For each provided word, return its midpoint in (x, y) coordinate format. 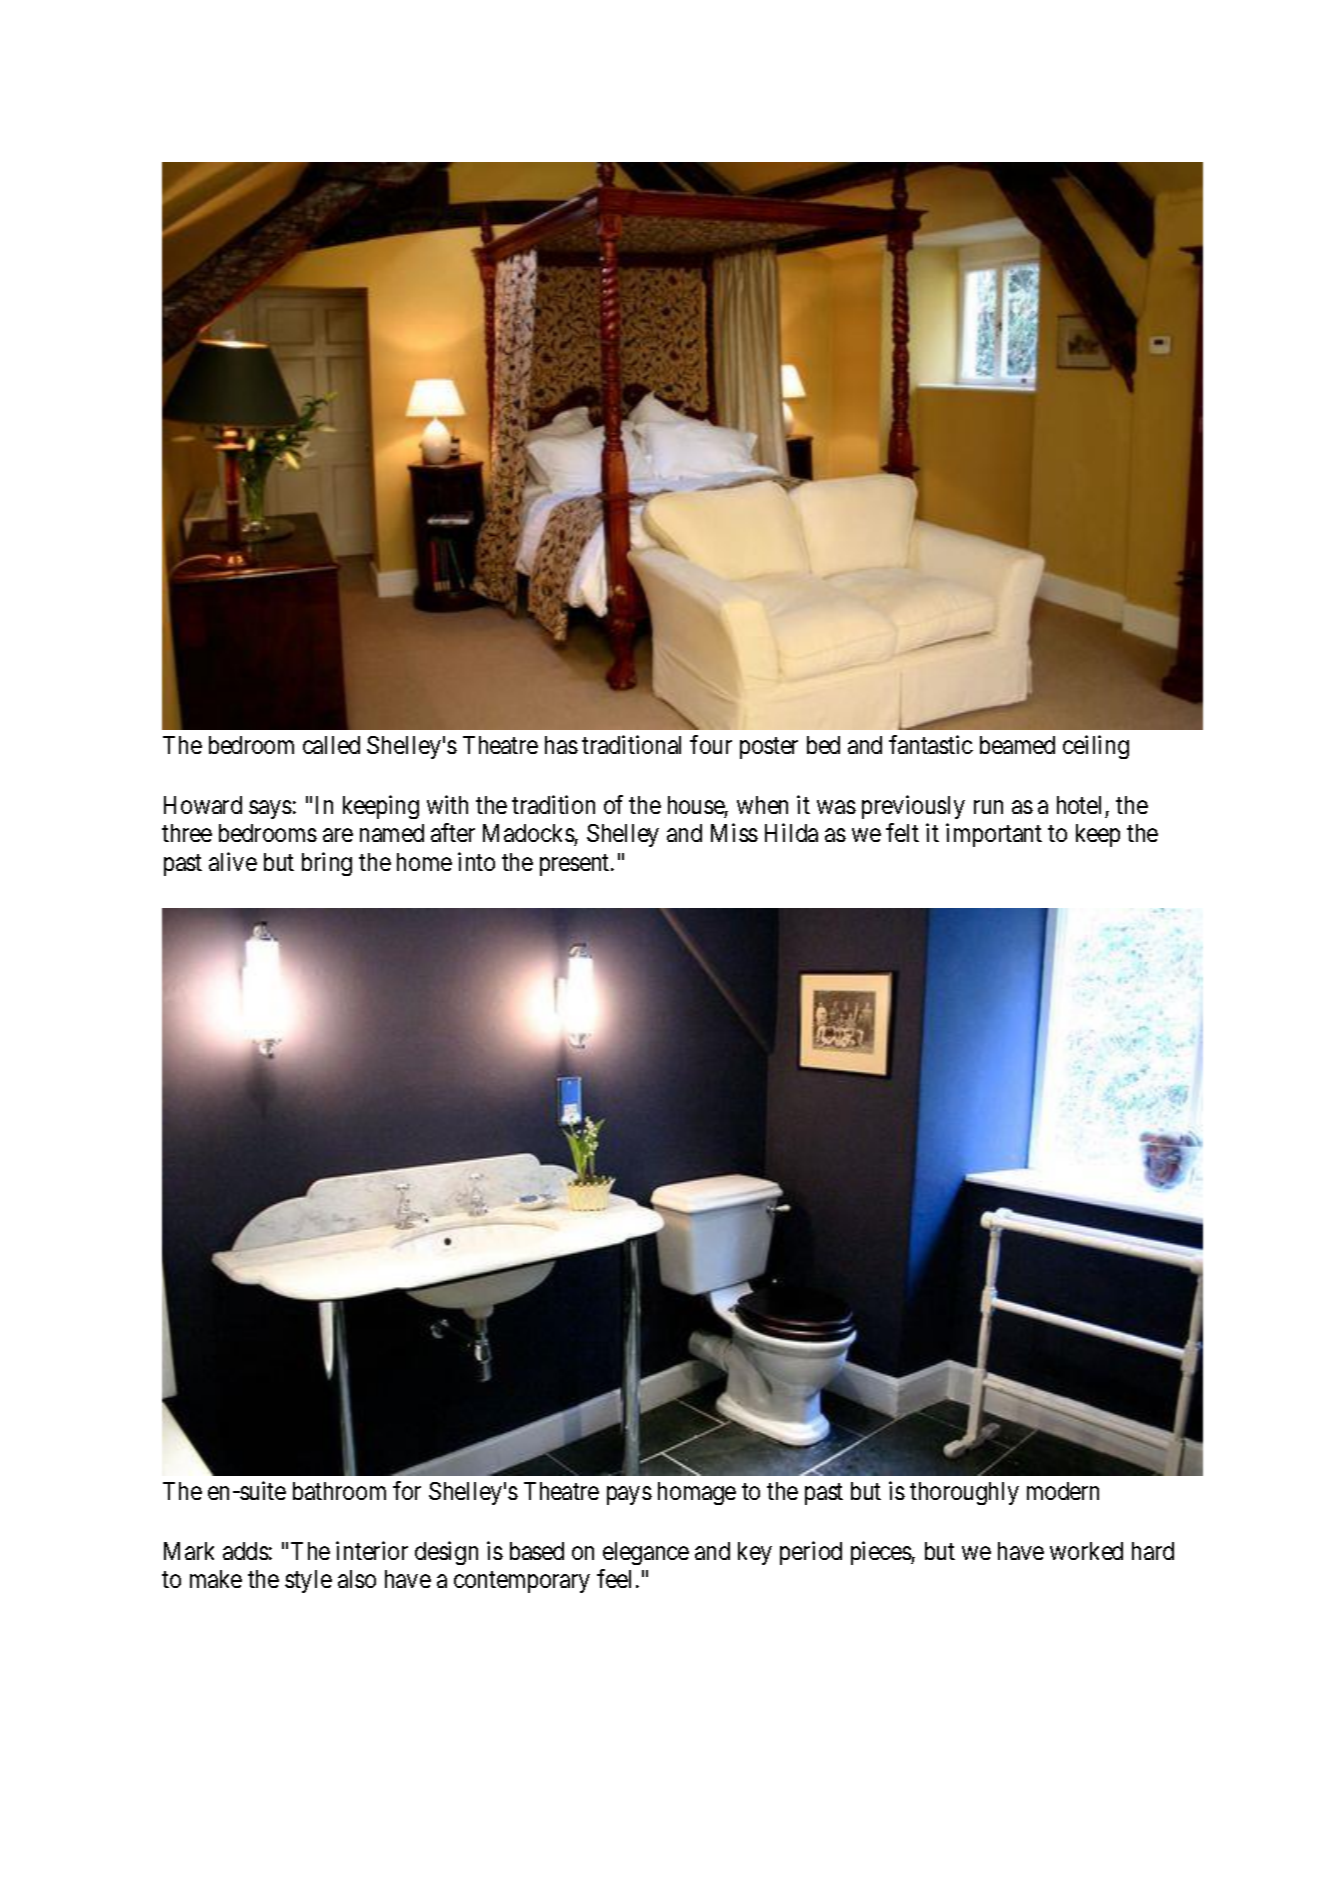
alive (233, 861)
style (308, 1581)
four (711, 744)
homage (697, 1493)
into (476, 861)
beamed (1017, 745)
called (331, 745)
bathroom (339, 1491)
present (576, 865)
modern (1063, 1491)
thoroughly (964, 1493)
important (994, 835)
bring (327, 864)
